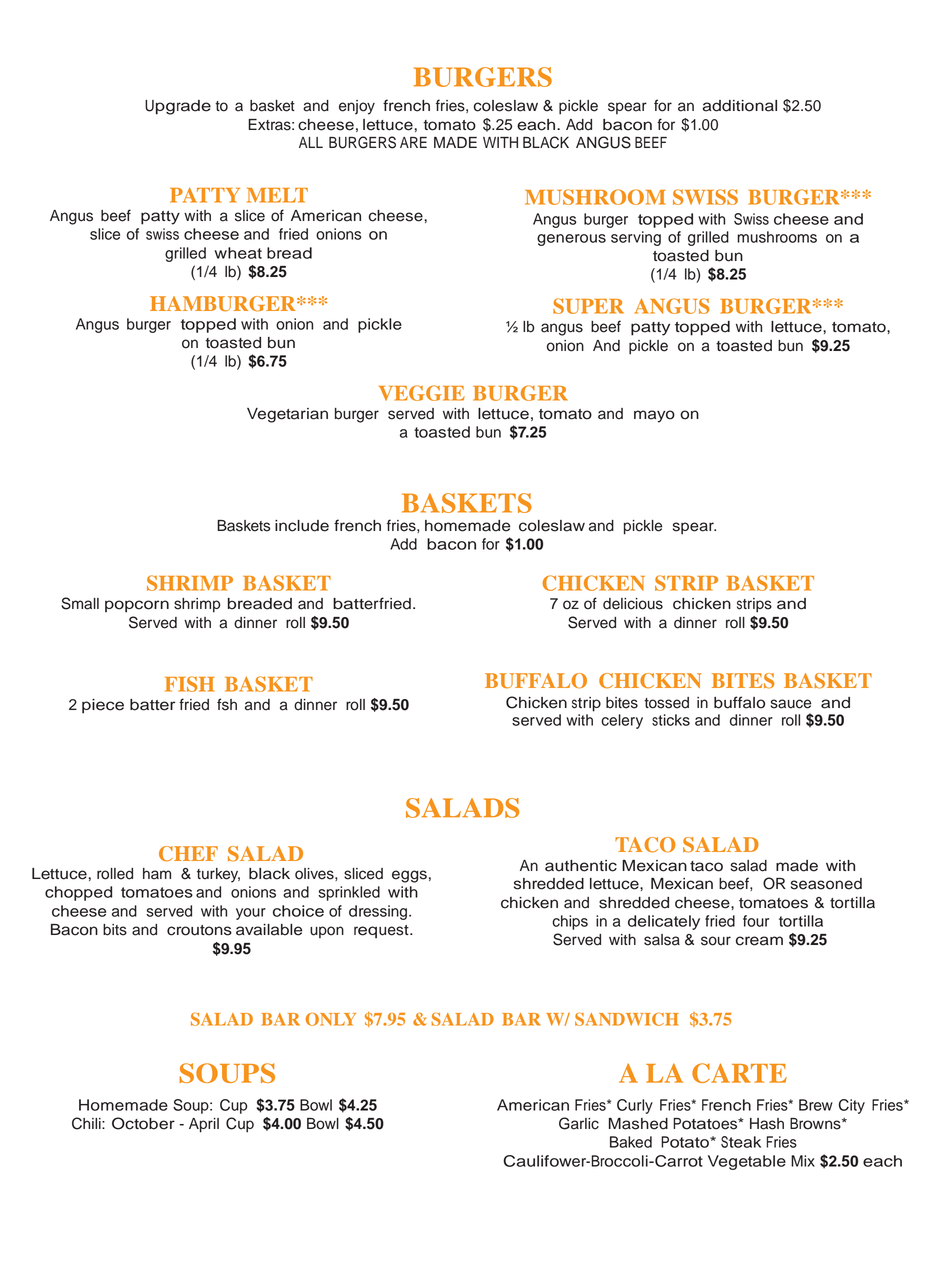  I want to click on seasoned, so click(826, 884).
